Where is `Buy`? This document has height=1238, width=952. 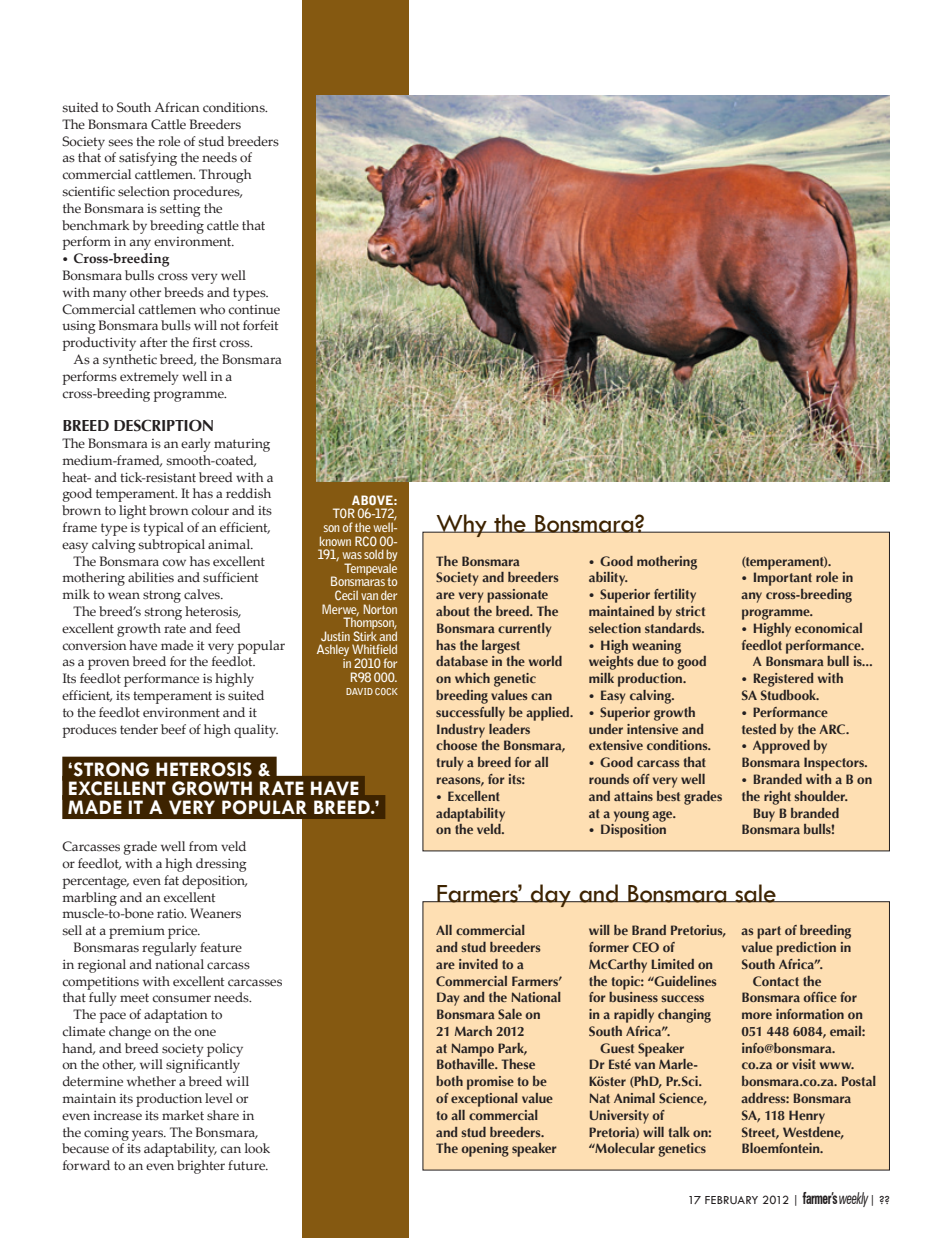 Buy is located at coordinates (764, 815).
